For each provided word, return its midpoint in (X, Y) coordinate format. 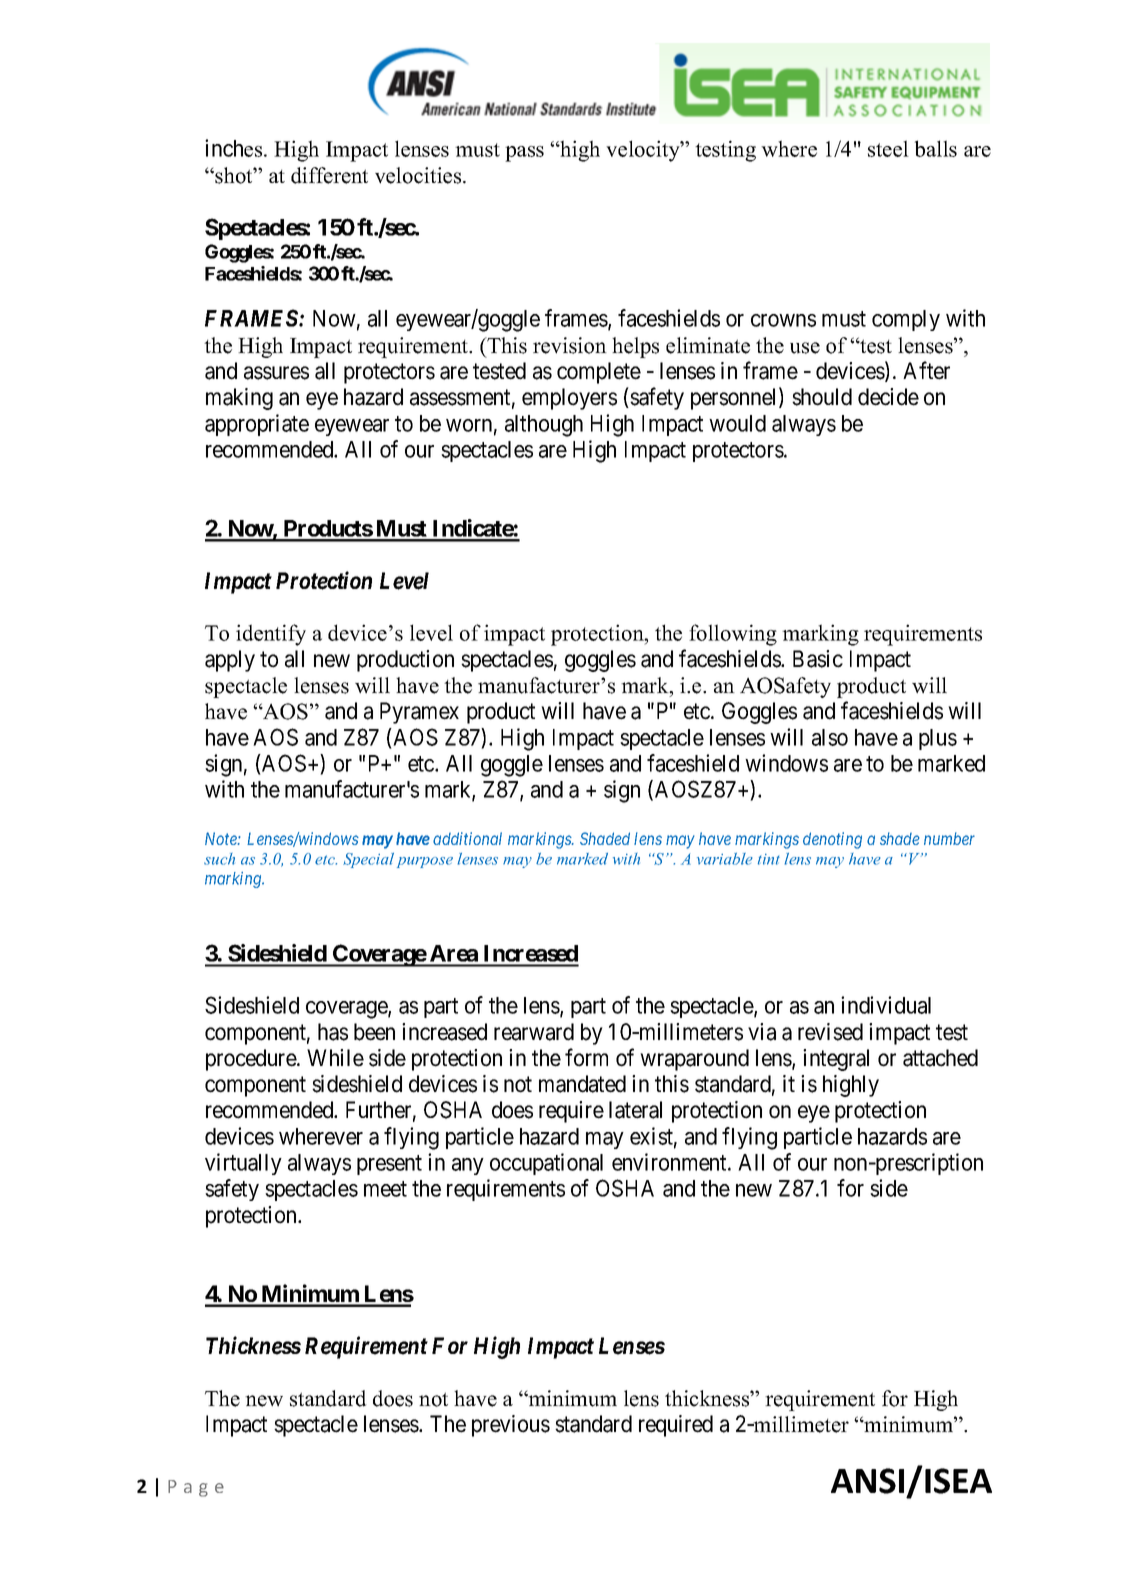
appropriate (257, 425)
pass (524, 154)
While (335, 1058)
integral (836, 1060)
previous (511, 1426)
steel (888, 148)
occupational (546, 1164)
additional (467, 838)
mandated (582, 1084)
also (830, 737)
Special (368, 860)
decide (888, 397)
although (544, 426)
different (329, 175)
